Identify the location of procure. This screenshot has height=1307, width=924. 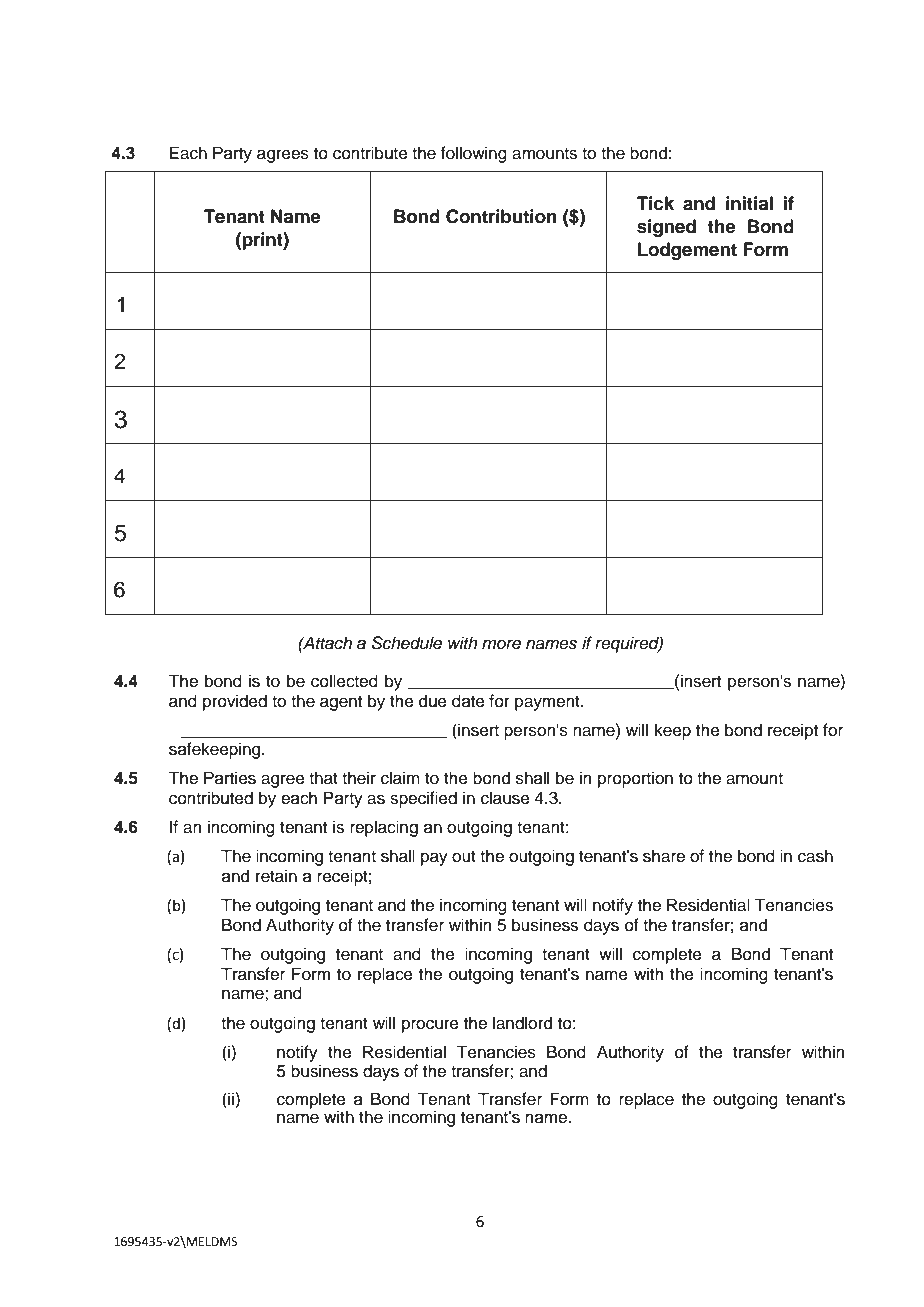
(430, 1026).
